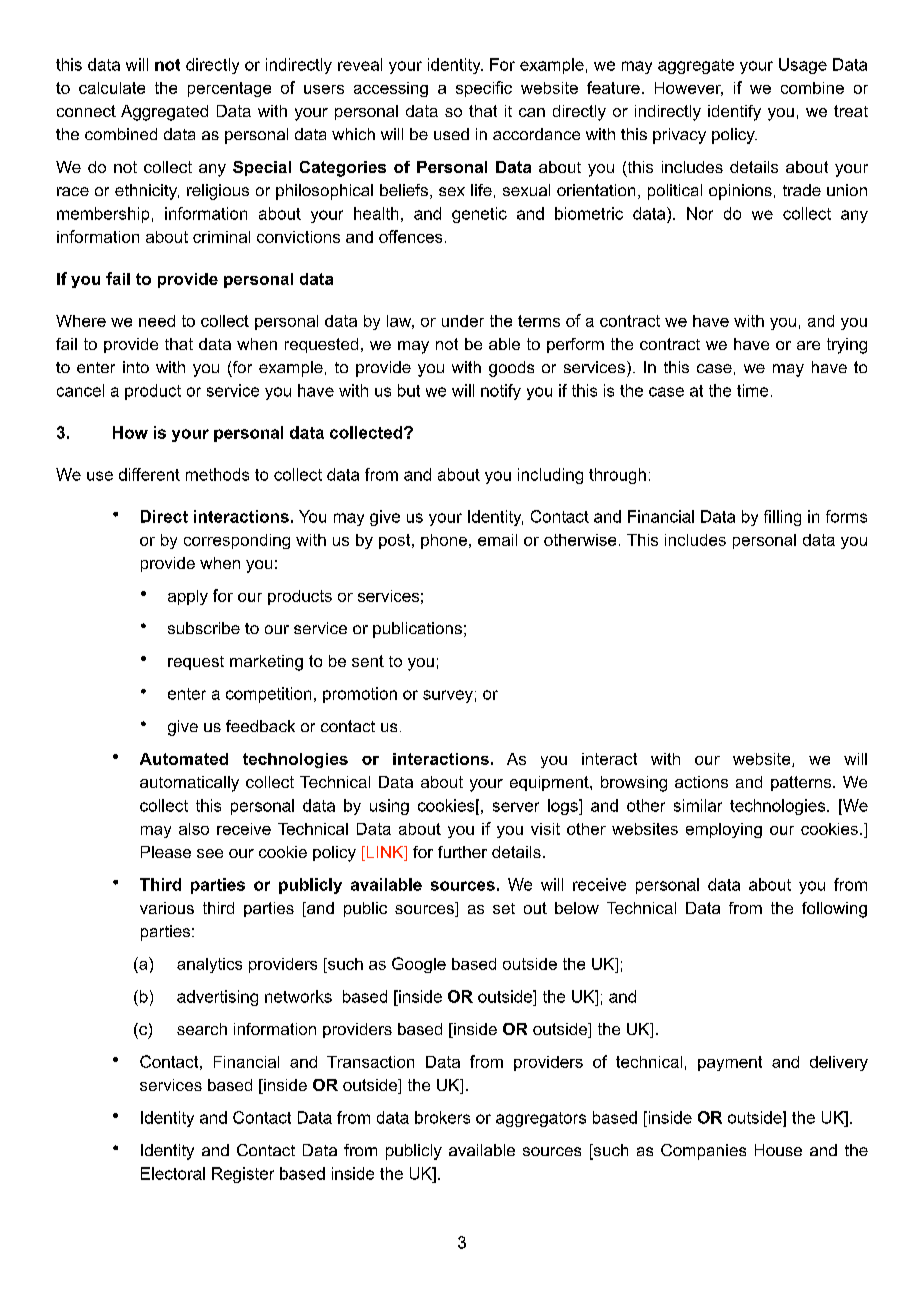 The width and height of the page is (924, 1308). I want to click on survey, so click(448, 696).
